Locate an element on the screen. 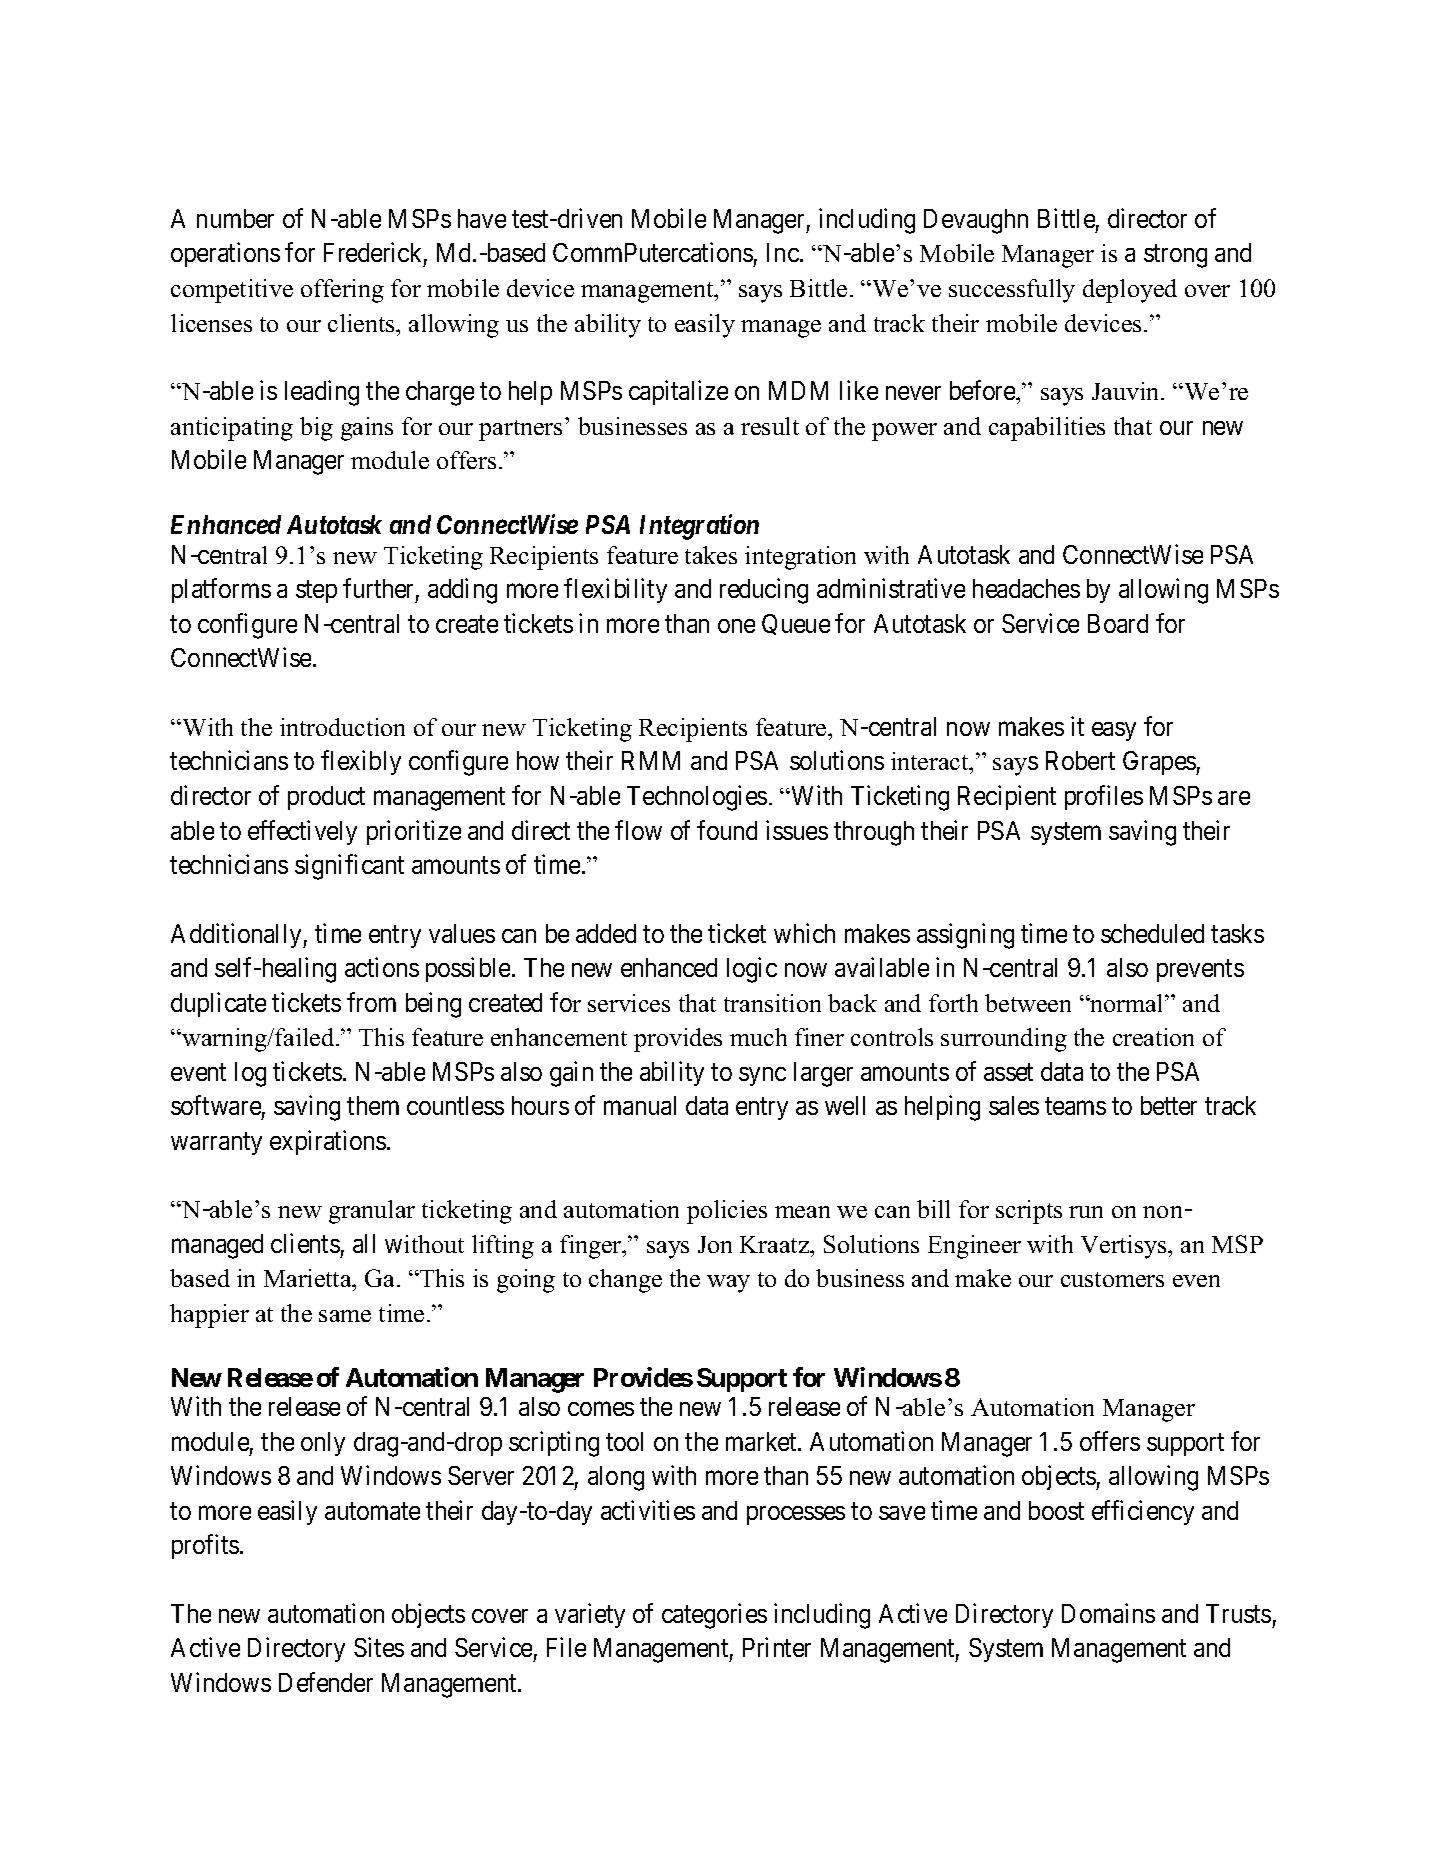 This screenshot has width=1450, height=1876. categories is located at coordinates (714, 1616).
